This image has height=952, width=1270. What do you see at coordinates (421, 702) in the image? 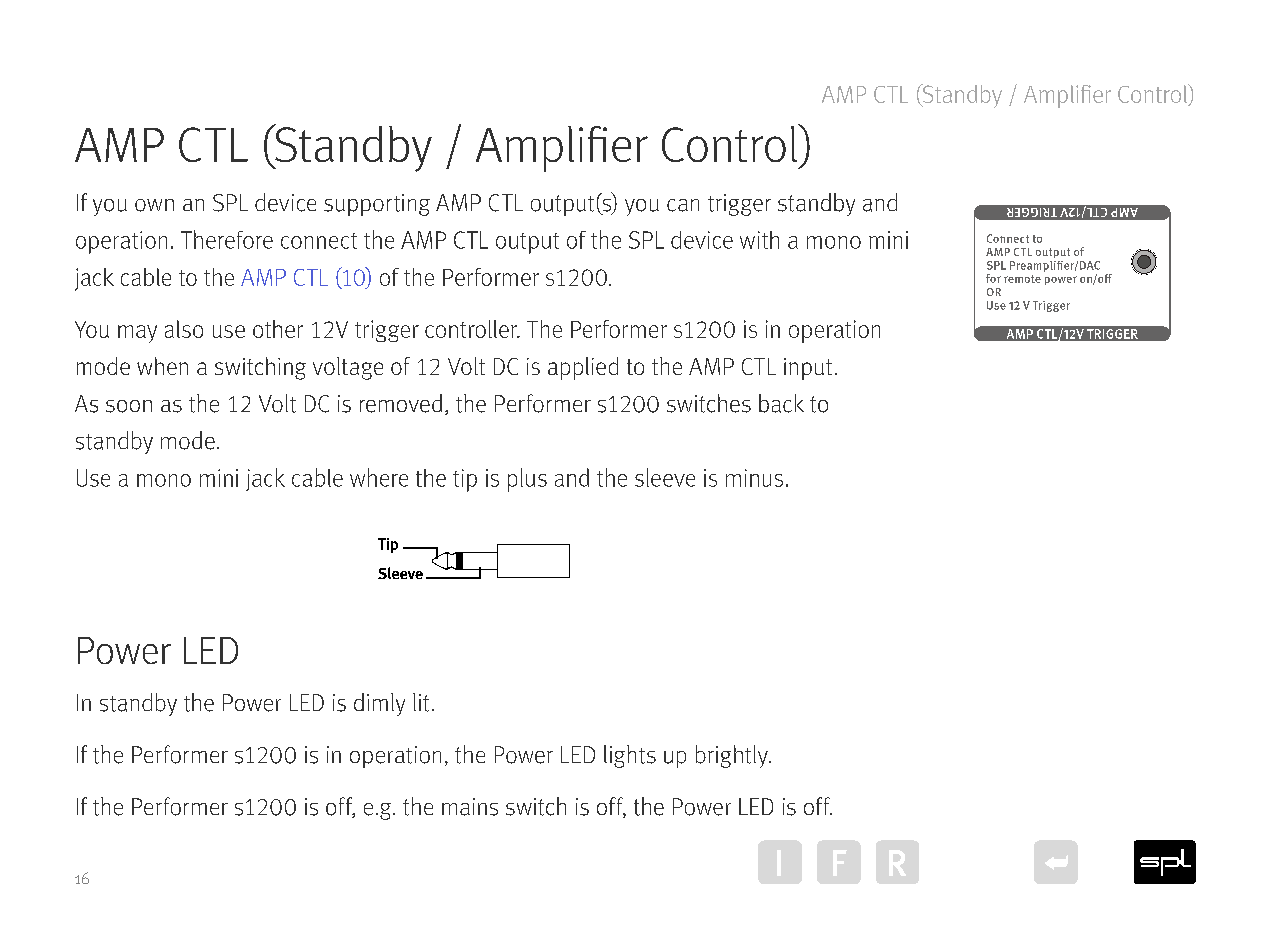
I see `lit` at bounding box center [421, 702].
